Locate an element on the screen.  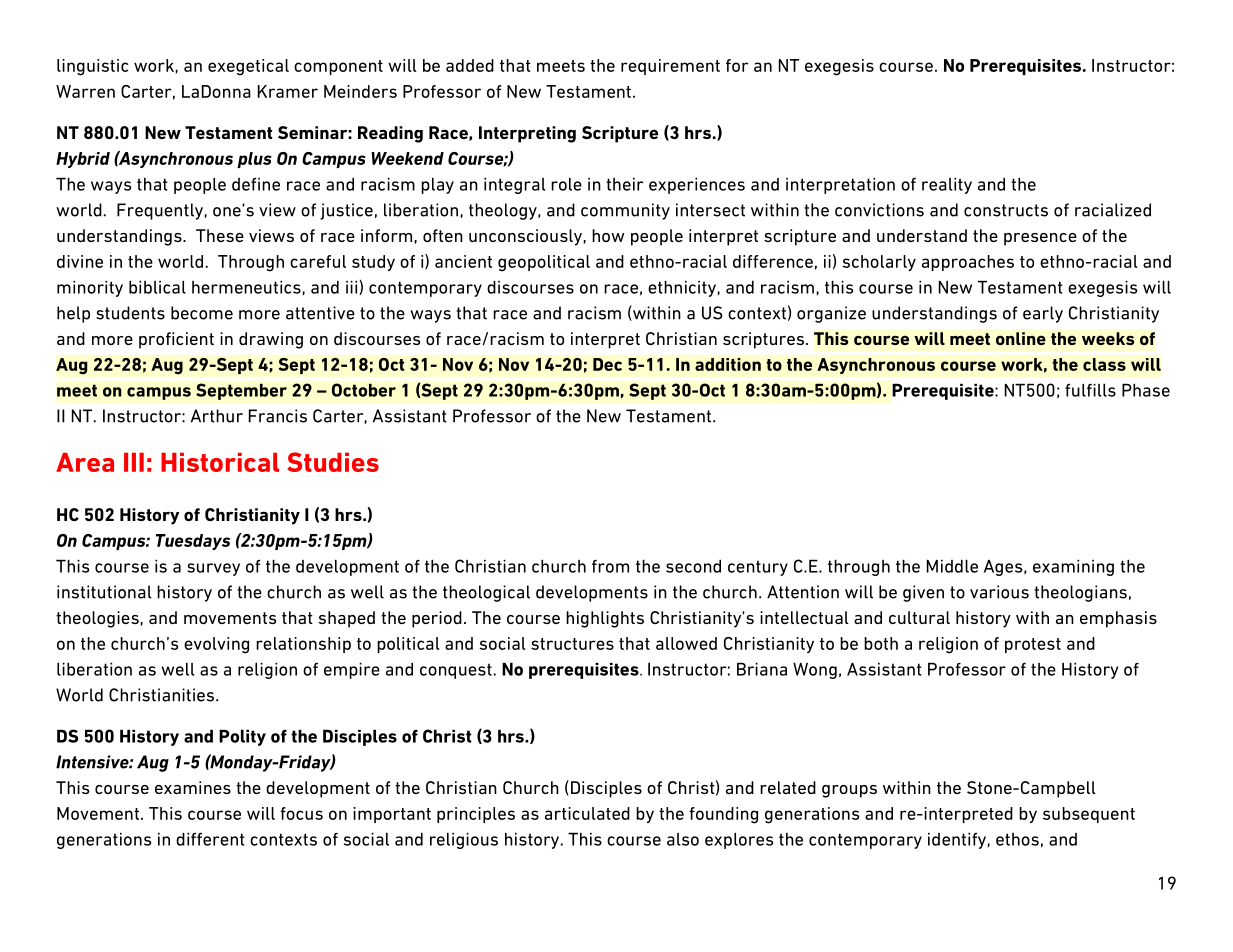
Historical is located at coordinates (220, 462).
